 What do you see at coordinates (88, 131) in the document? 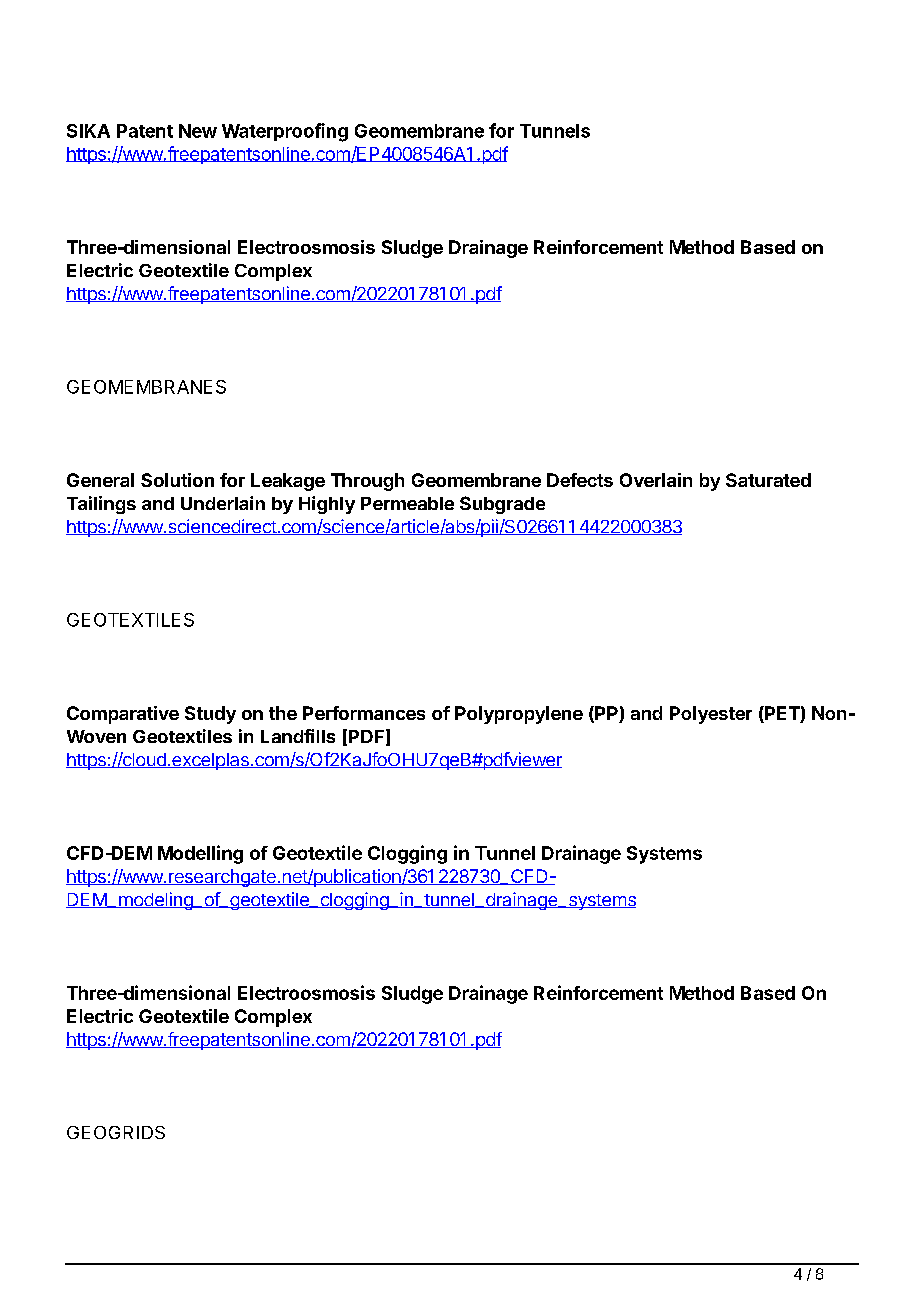
I see `SIKA` at bounding box center [88, 131].
